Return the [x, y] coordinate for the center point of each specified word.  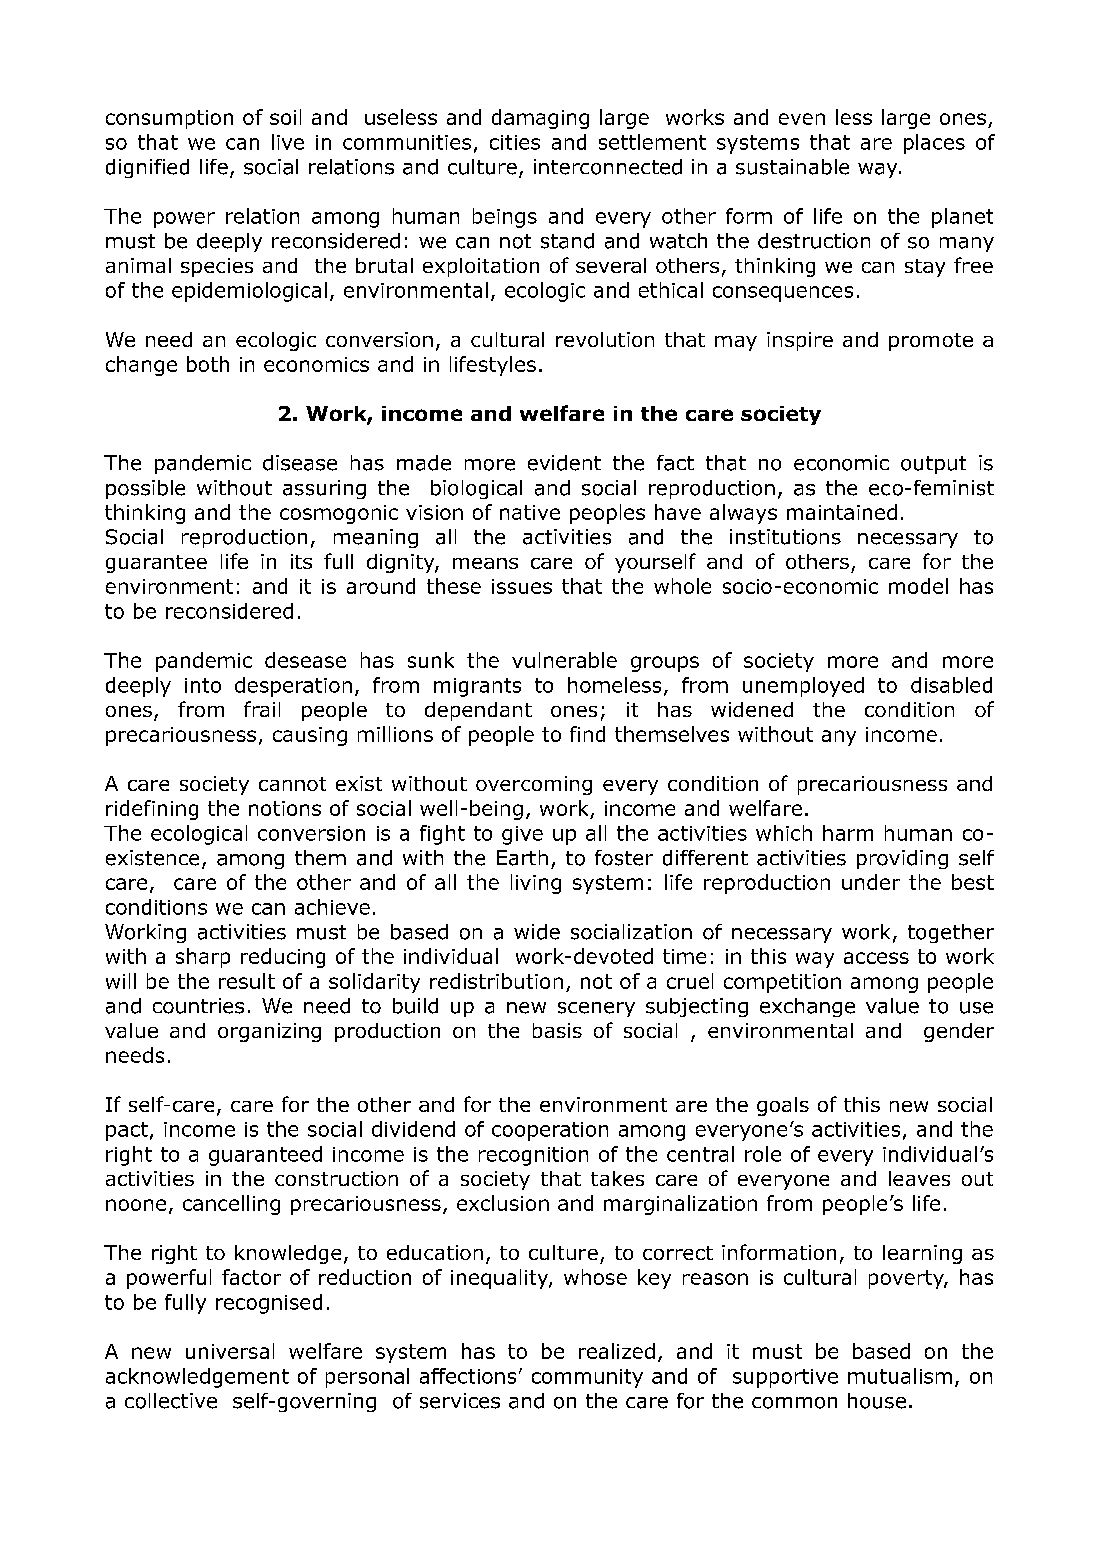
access [876, 958]
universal [230, 1351]
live [288, 142]
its [301, 561]
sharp [203, 958]
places [934, 144]
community [587, 1378]
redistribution [496, 981]
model [918, 586]
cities [515, 142]
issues [522, 586]
